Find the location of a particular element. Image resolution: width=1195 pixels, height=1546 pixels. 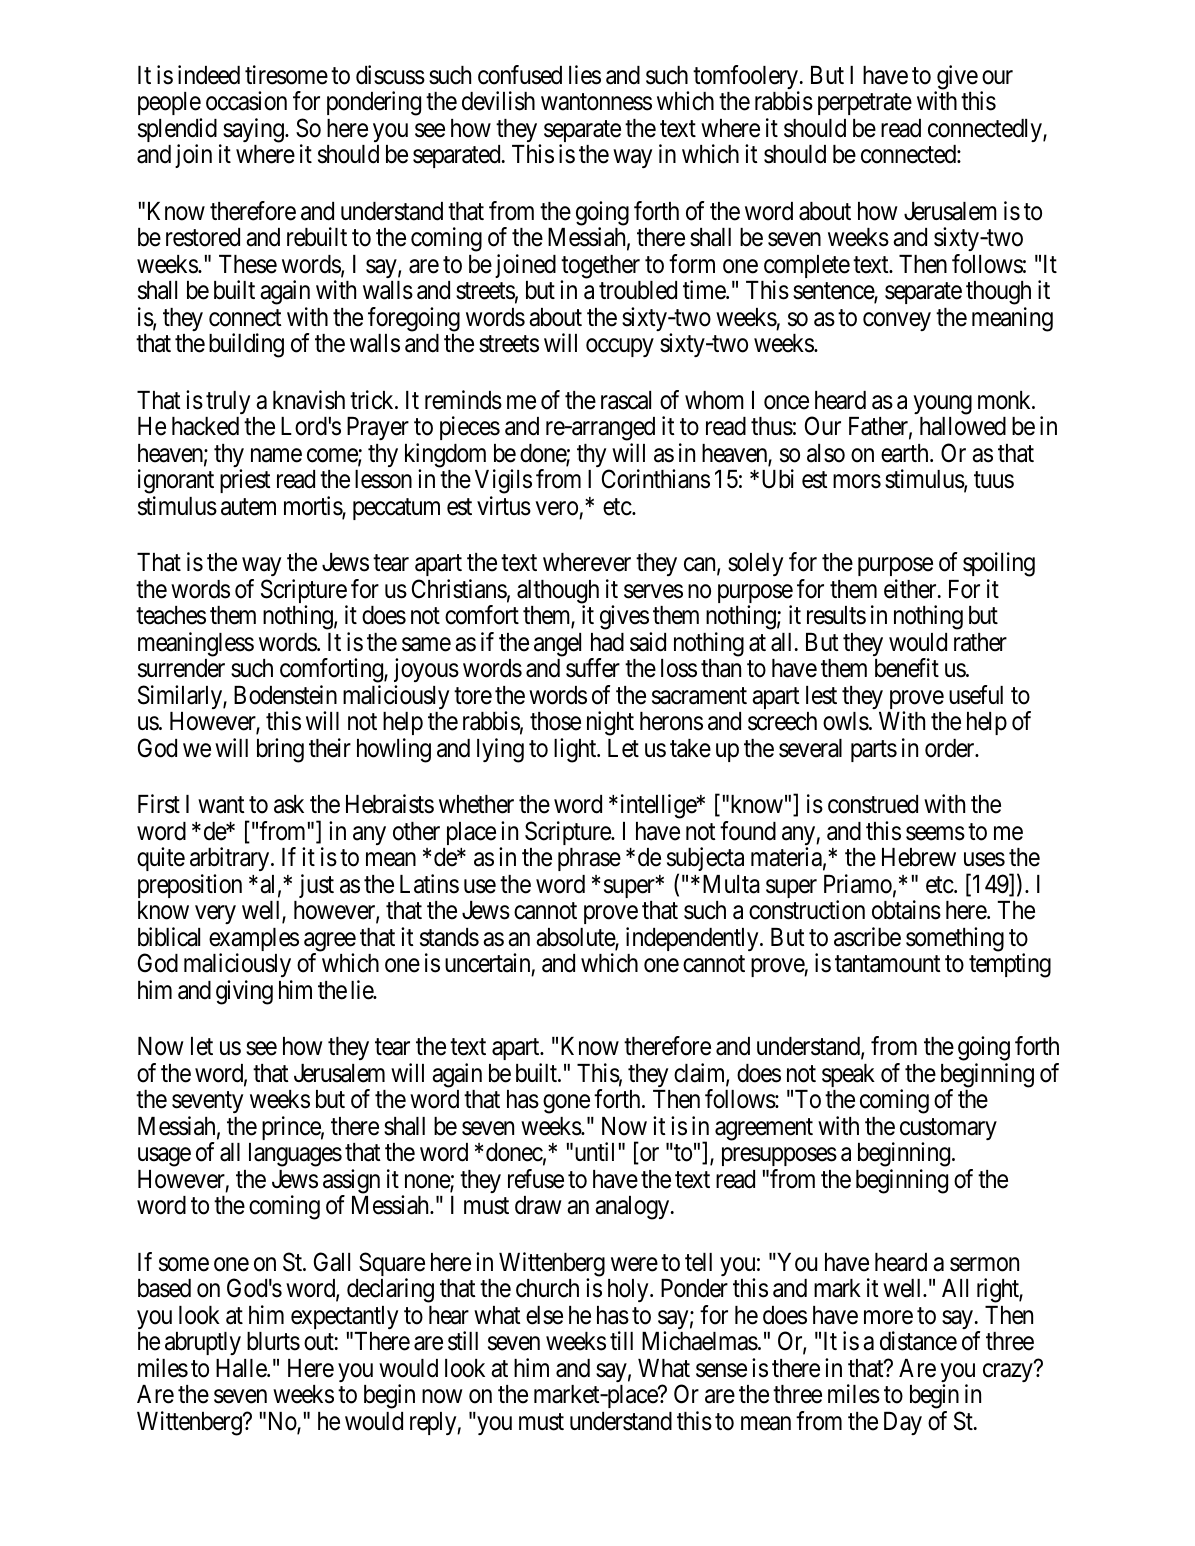

priest is located at coordinates (245, 481).
